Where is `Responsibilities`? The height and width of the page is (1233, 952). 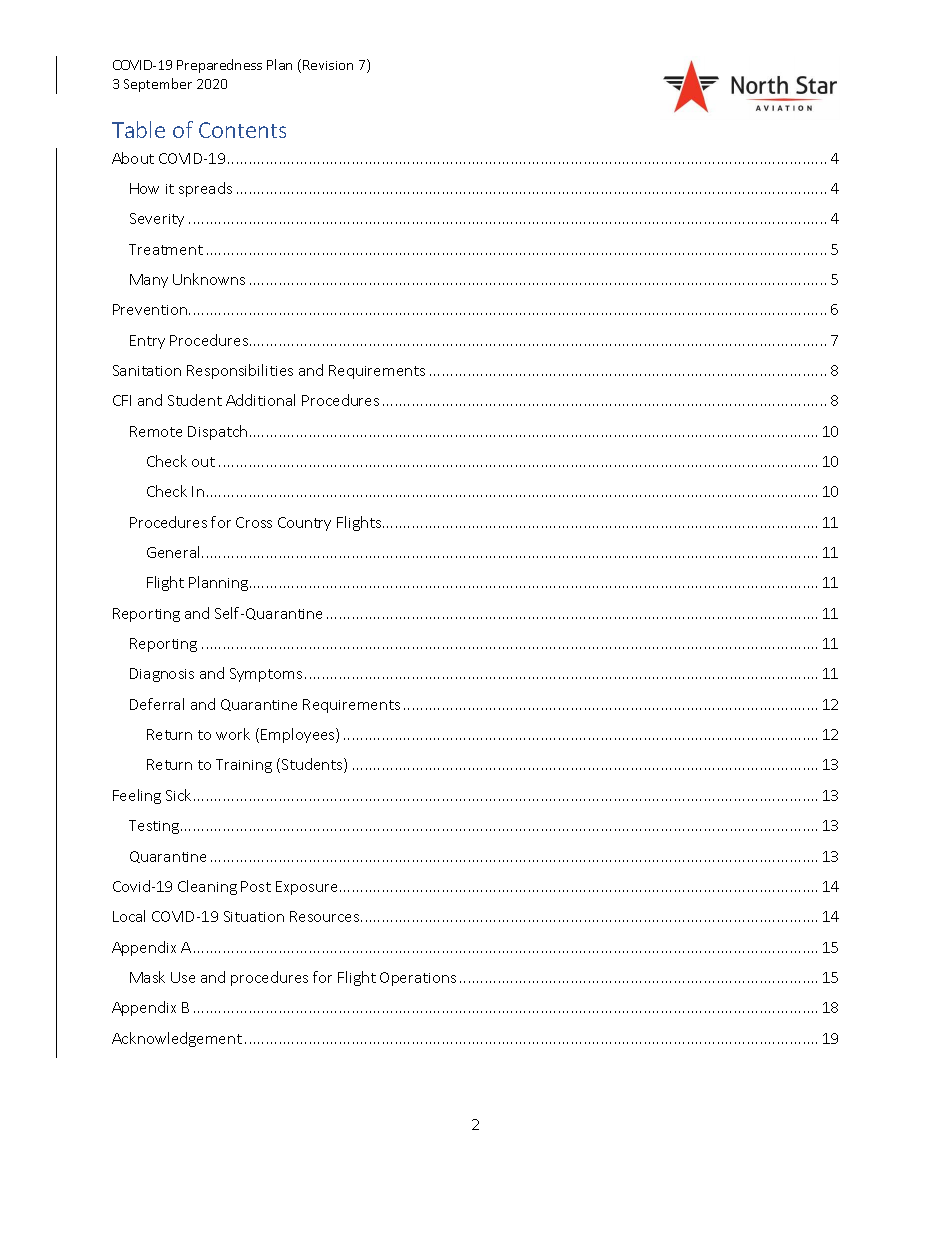 Responsibilities is located at coordinates (240, 371).
